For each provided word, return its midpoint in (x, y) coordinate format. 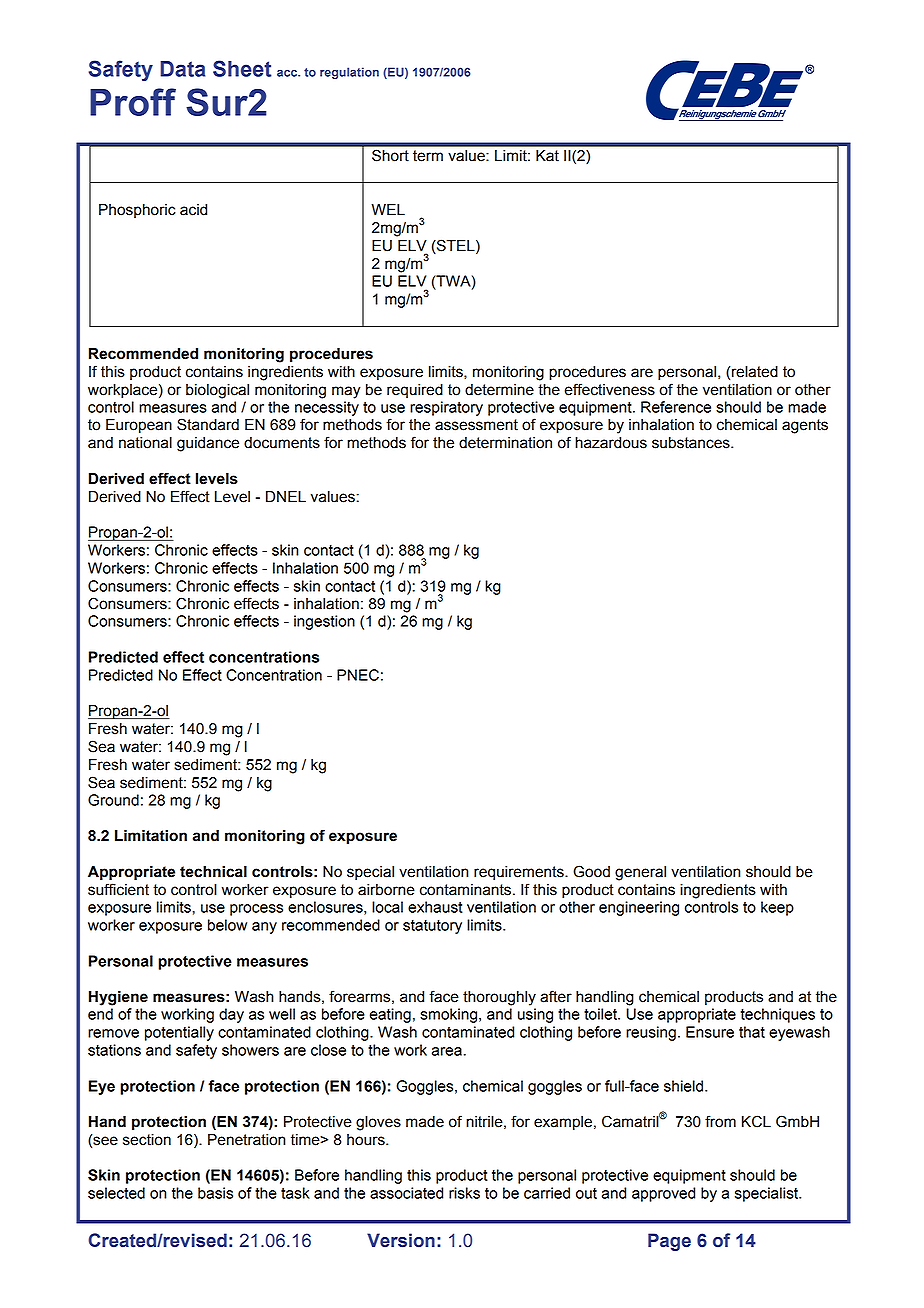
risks (464, 1193)
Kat (547, 156)
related (755, 372)
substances (692, 443)
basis (215, 1193)
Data (182, 69)
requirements (520, 873)
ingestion (324, 622)
